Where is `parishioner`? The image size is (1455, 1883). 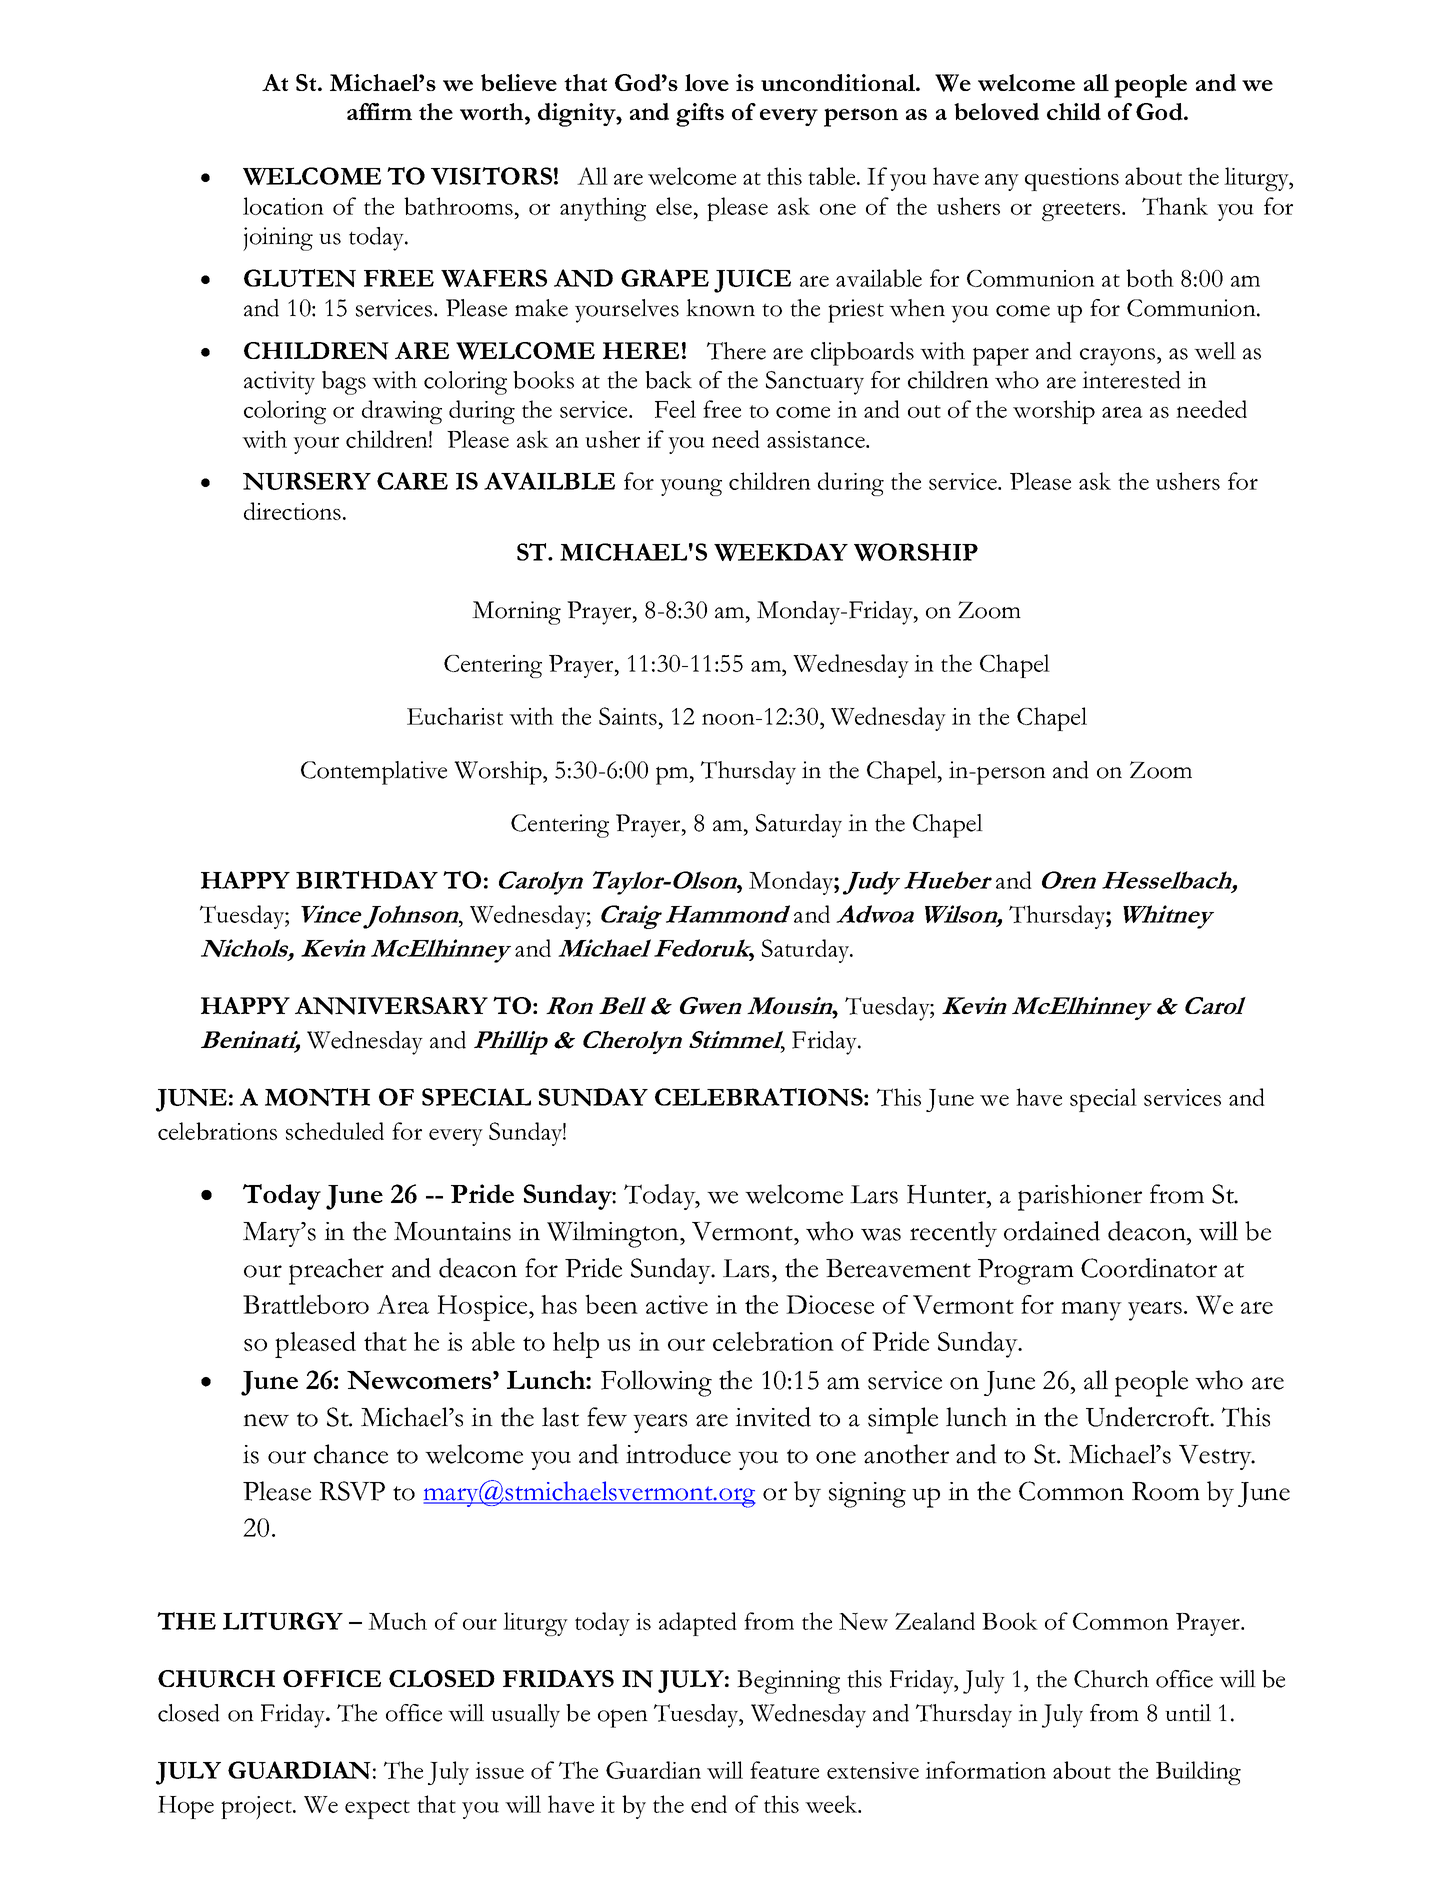 parishioner is located at coordinates (1080, 1197).
